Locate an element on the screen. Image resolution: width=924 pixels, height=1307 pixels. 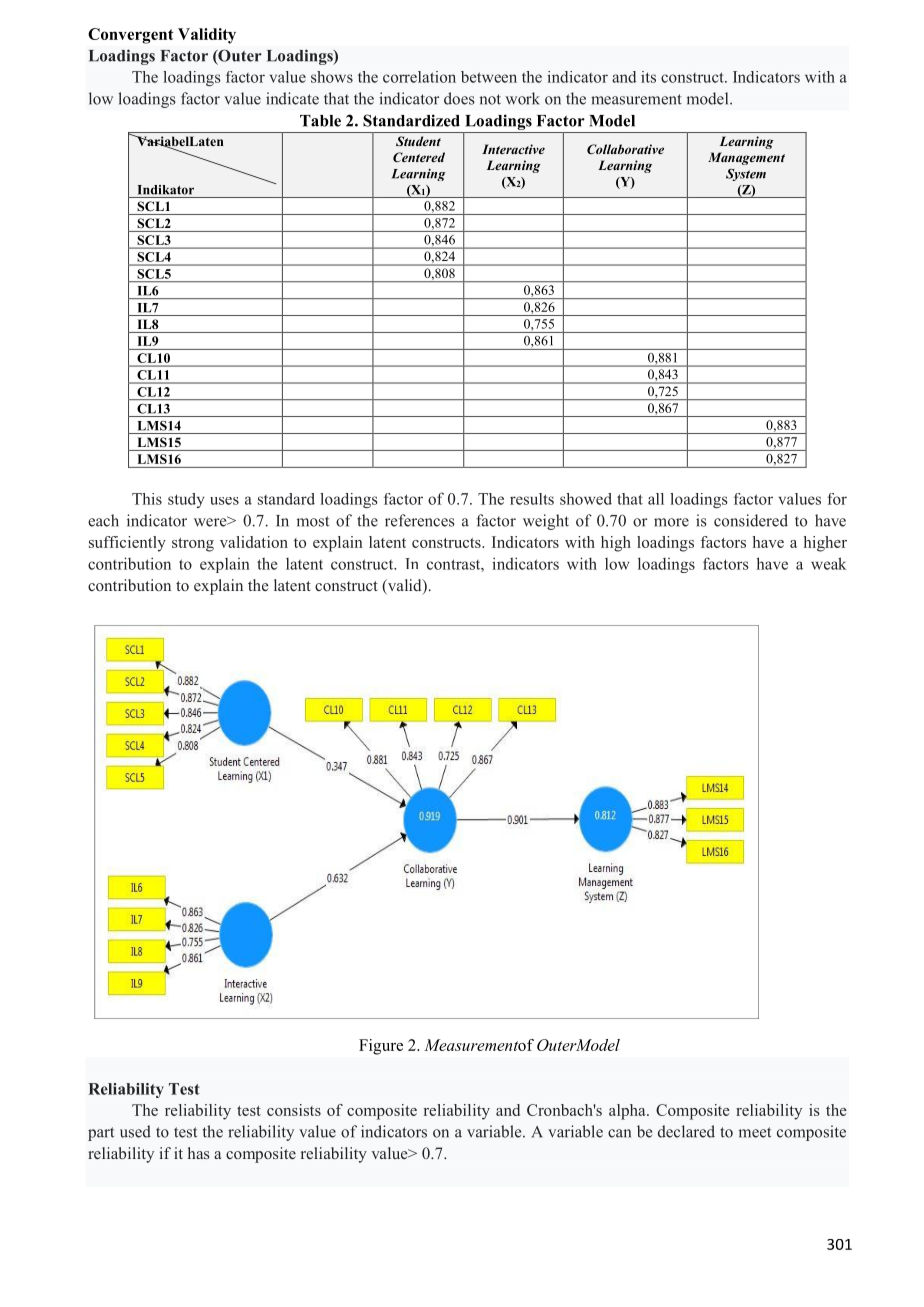
strong is located at coordinates (193, 545).
